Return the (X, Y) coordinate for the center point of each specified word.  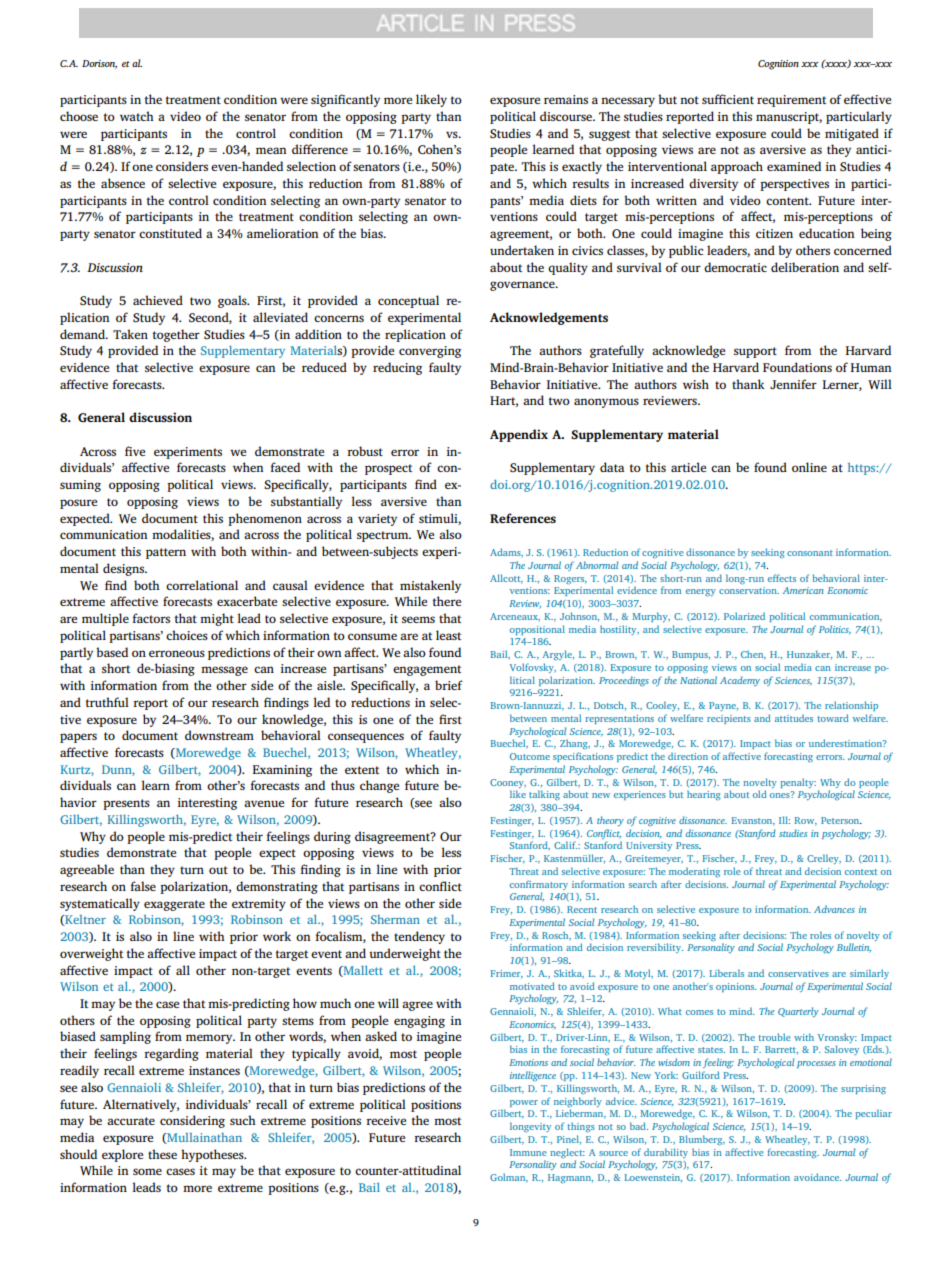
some (147, 1171)
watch (137, 116)
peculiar (873, 1114)
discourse (567, 116)
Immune (528, 1152)
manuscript (789, 118)
